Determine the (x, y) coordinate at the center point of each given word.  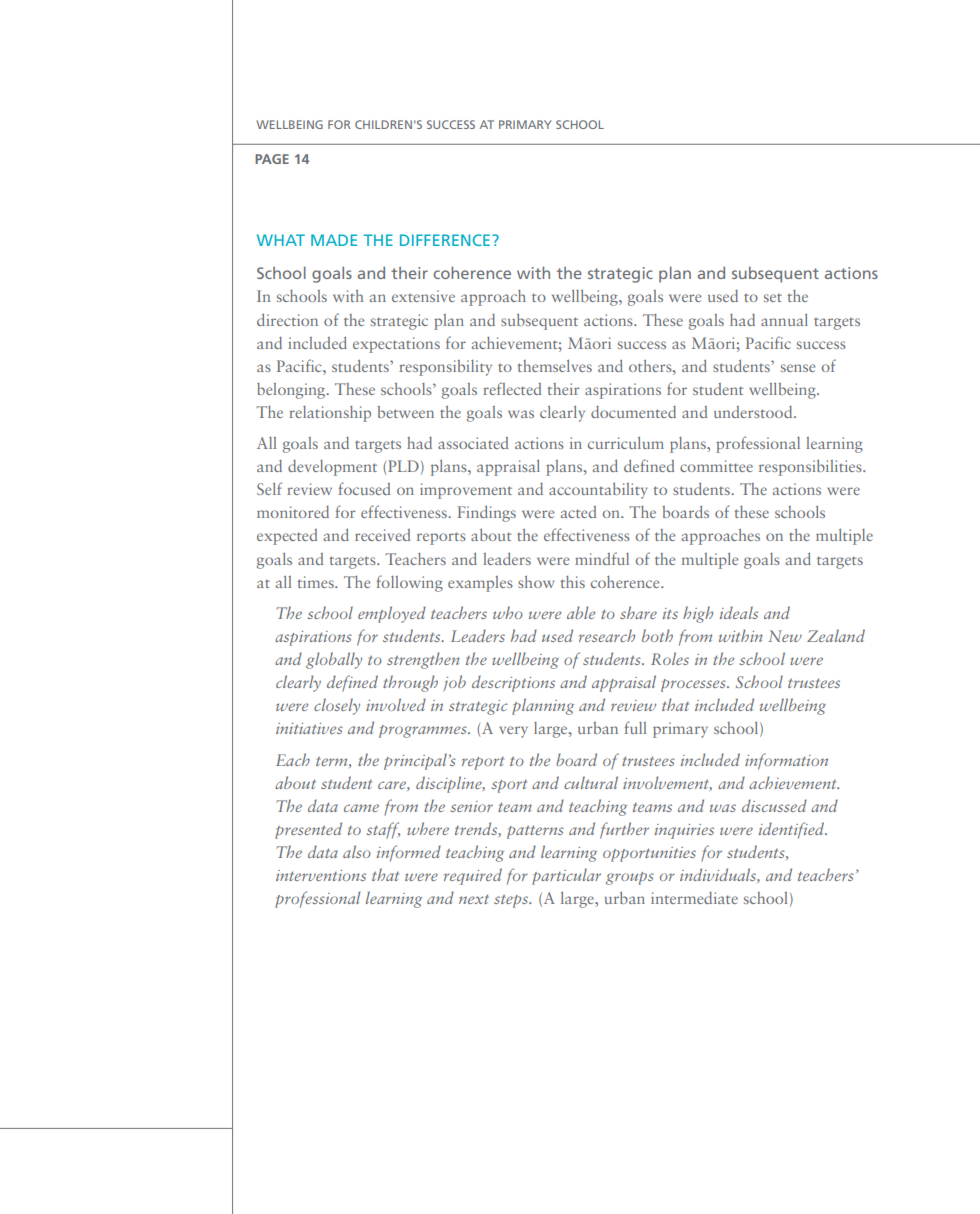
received (383, 535)
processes (694, 685)
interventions (321, 875)
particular (566, 876)
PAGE (272, 159)
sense (798, 368)
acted (579, 512)
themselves (554, 365)
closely (337, 706)
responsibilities (811, 467)
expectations (396, 345)
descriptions (513, 683)
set (773, 298)
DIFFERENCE (445, 240)
